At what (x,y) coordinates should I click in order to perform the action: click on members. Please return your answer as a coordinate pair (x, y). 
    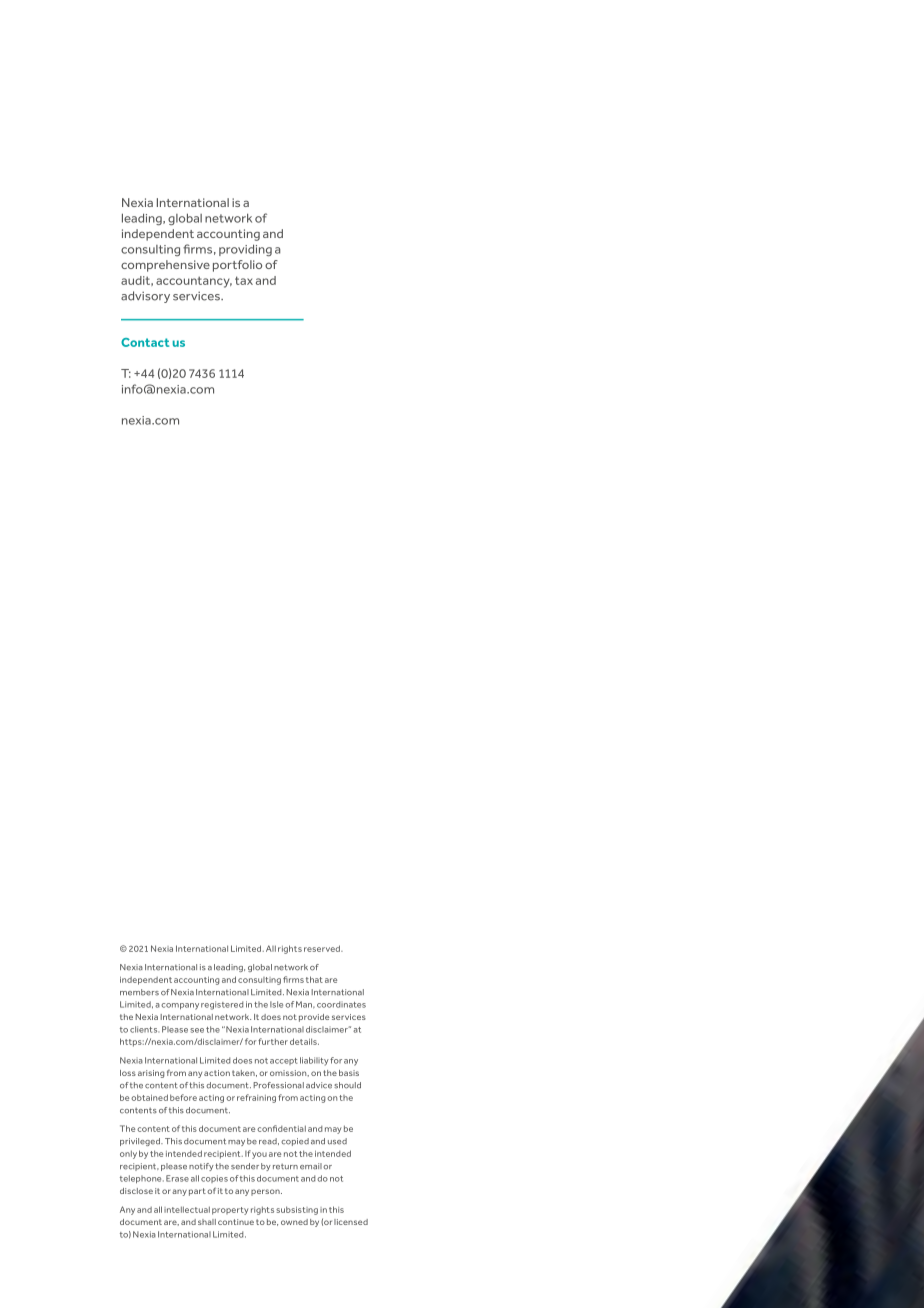
    Looking at the image, I should click on (139, 992).
